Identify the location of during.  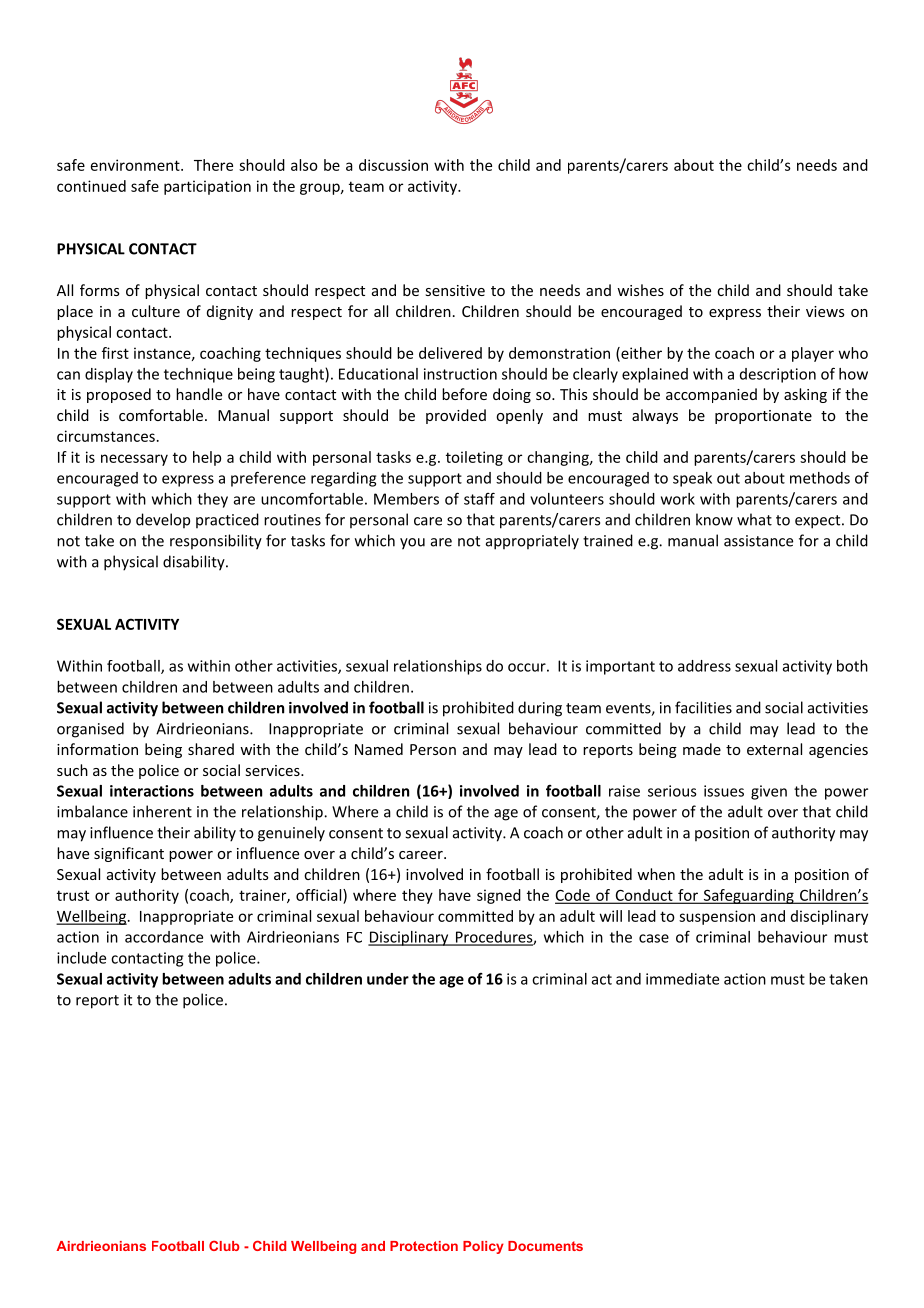
(540, 709).
